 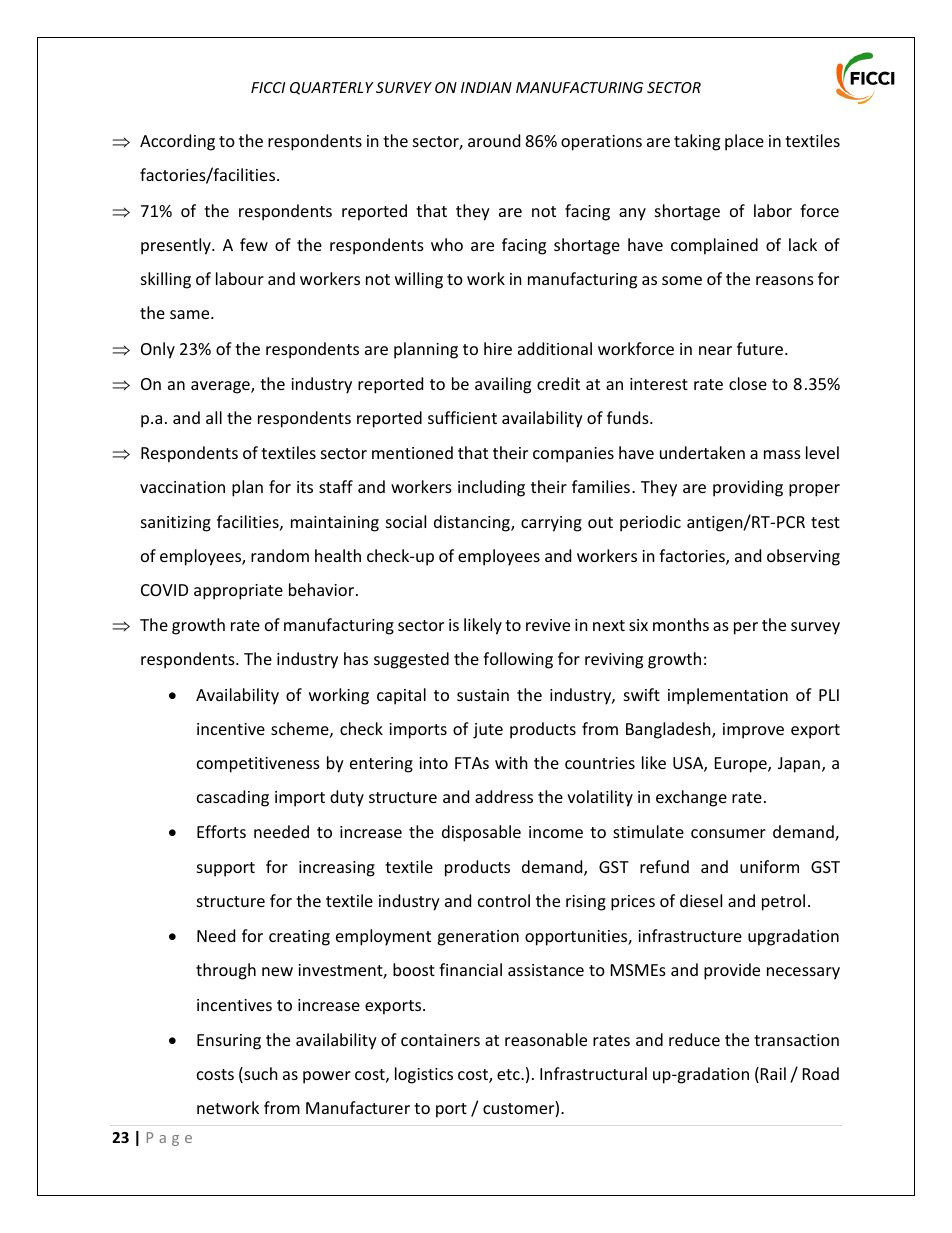 I want to click on competitiveness, so click(x=258, y=765).
